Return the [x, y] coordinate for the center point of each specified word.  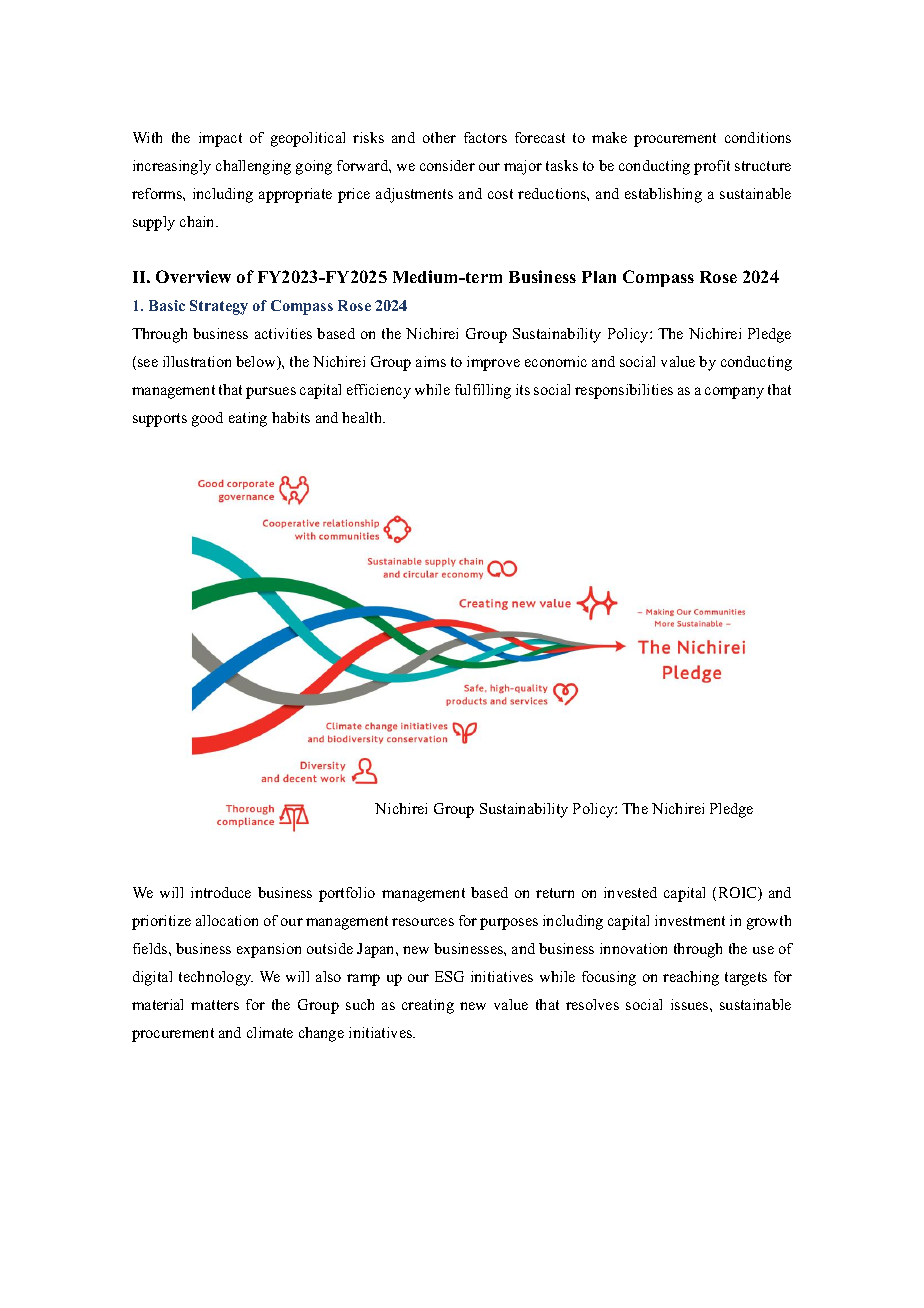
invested [630, 892]
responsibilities [624, 391]
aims [431, 361]
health [363, 417]
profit [712, 167]
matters [215, 1005]
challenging [253, 167]
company [734, 393]
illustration [197, 361]
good [207, 419]
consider [447, 165]
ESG [449, 976]
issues [691, 1004]
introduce [221, 892]
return [555, 893]
